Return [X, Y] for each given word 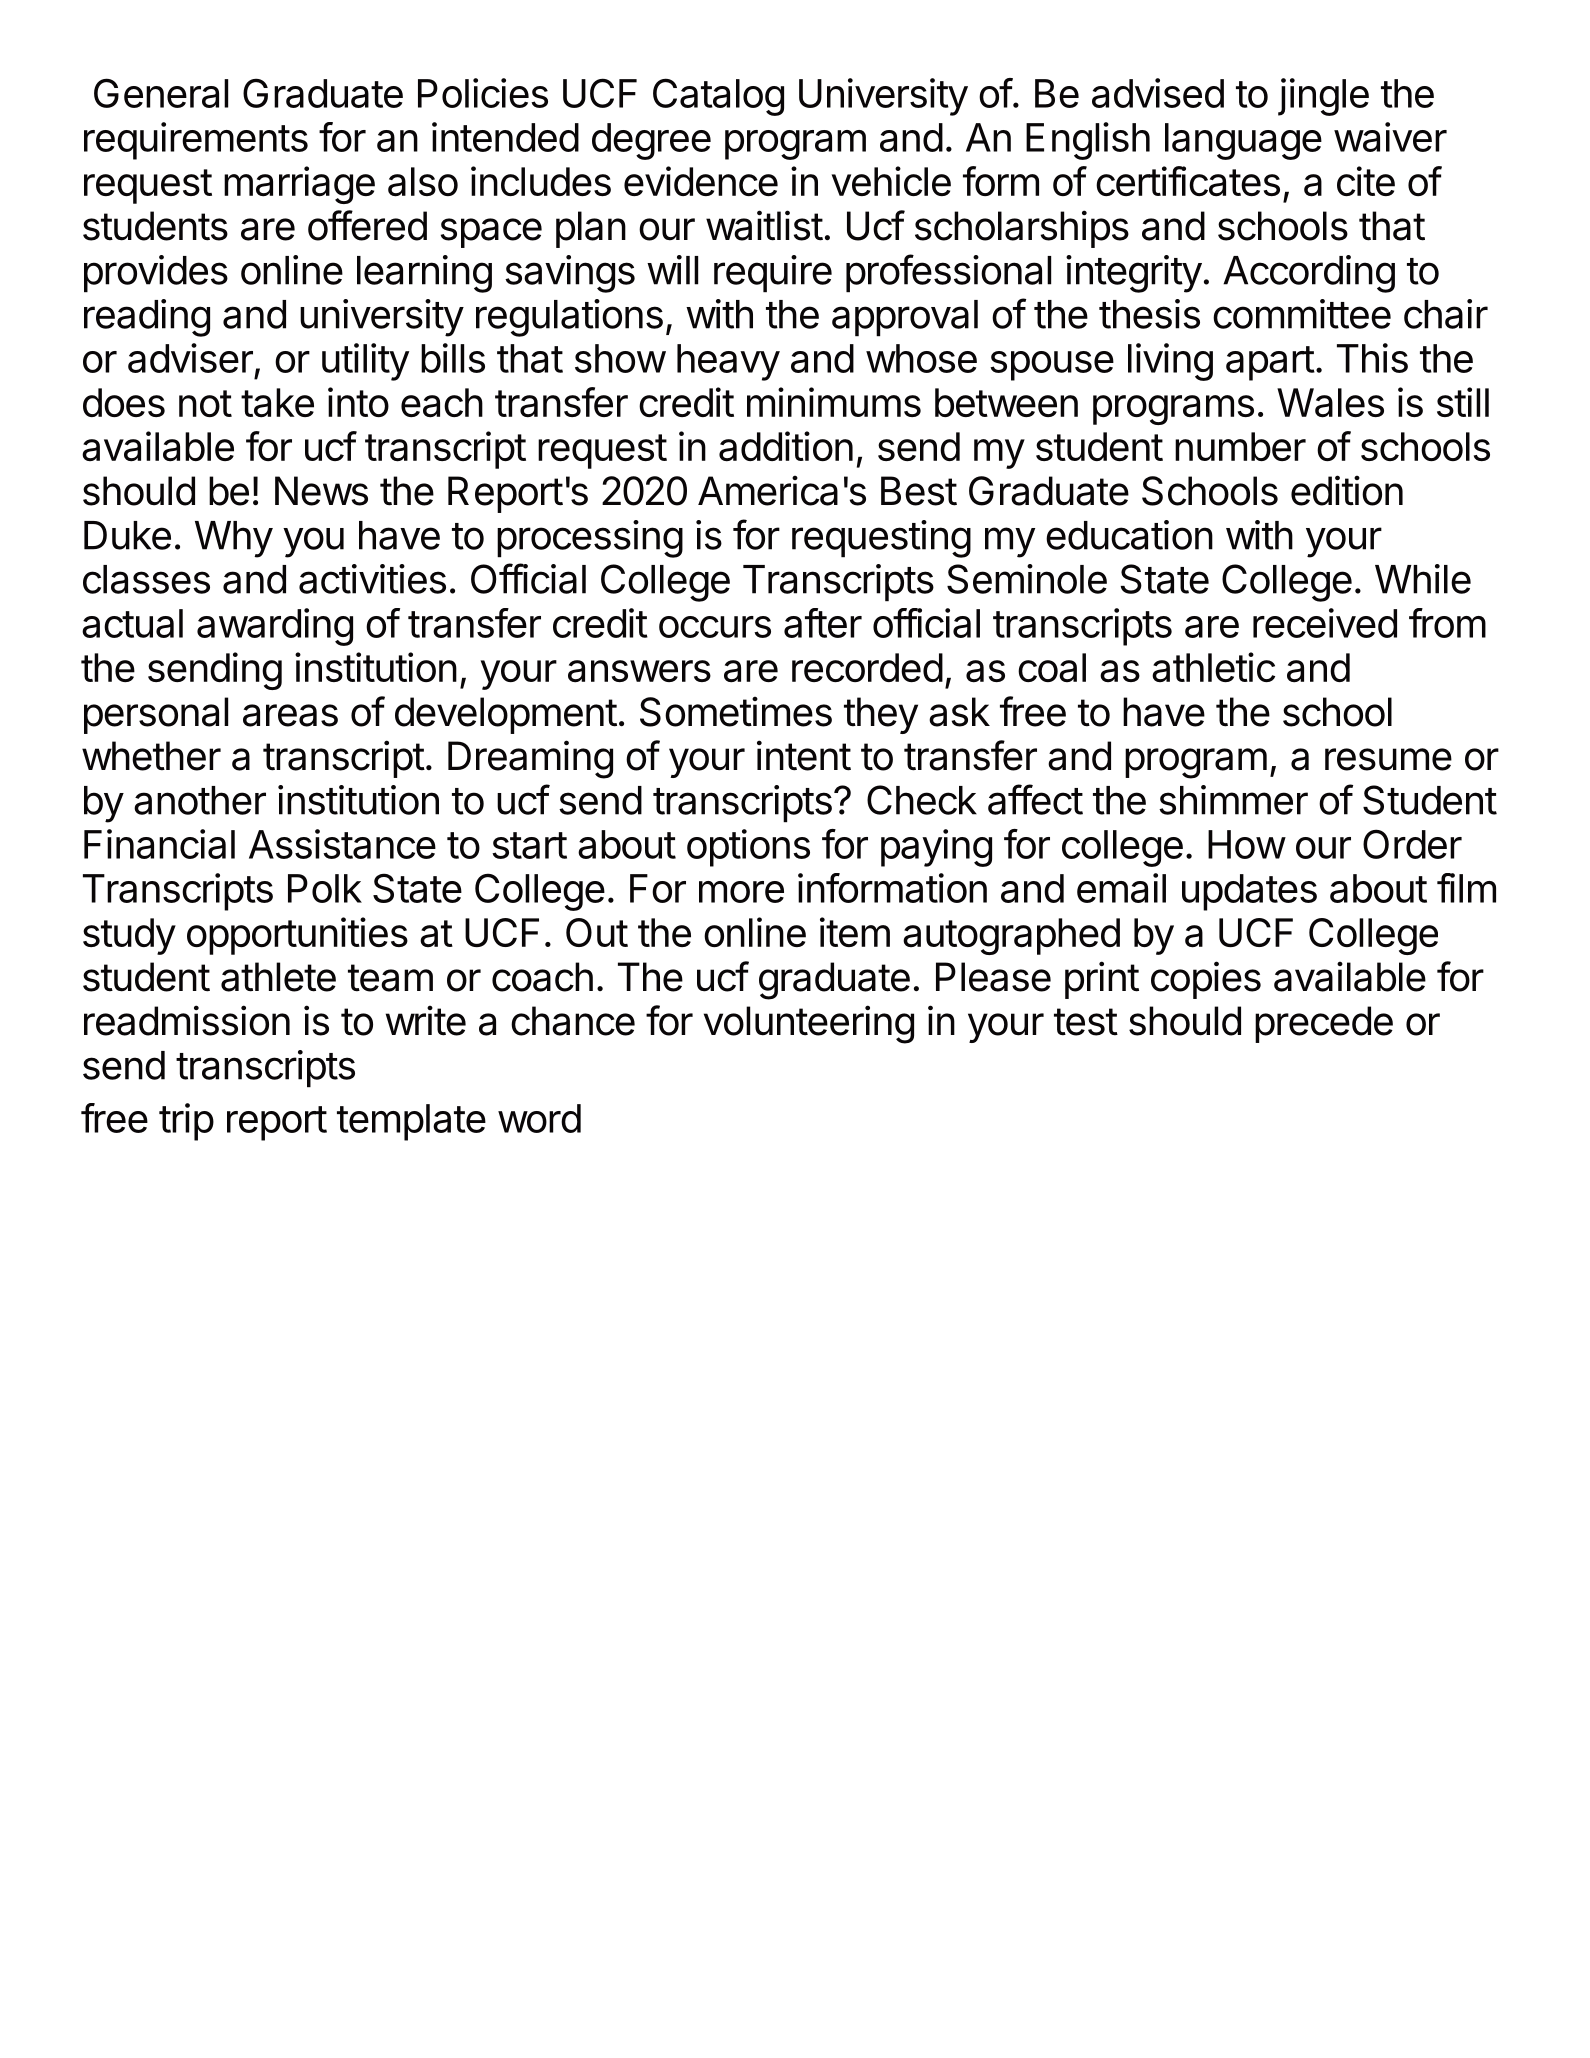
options [748, 848]
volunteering [809, 1024]
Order [1412, 844]
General [161, 93]
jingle [1323, 97]
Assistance [342, 844]
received [1325, 623]
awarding [275, 627]
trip [186, 1122]
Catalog [718, 97]
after [823, 623]
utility [365, 362]
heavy [728, 362]
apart [1270, 363]
